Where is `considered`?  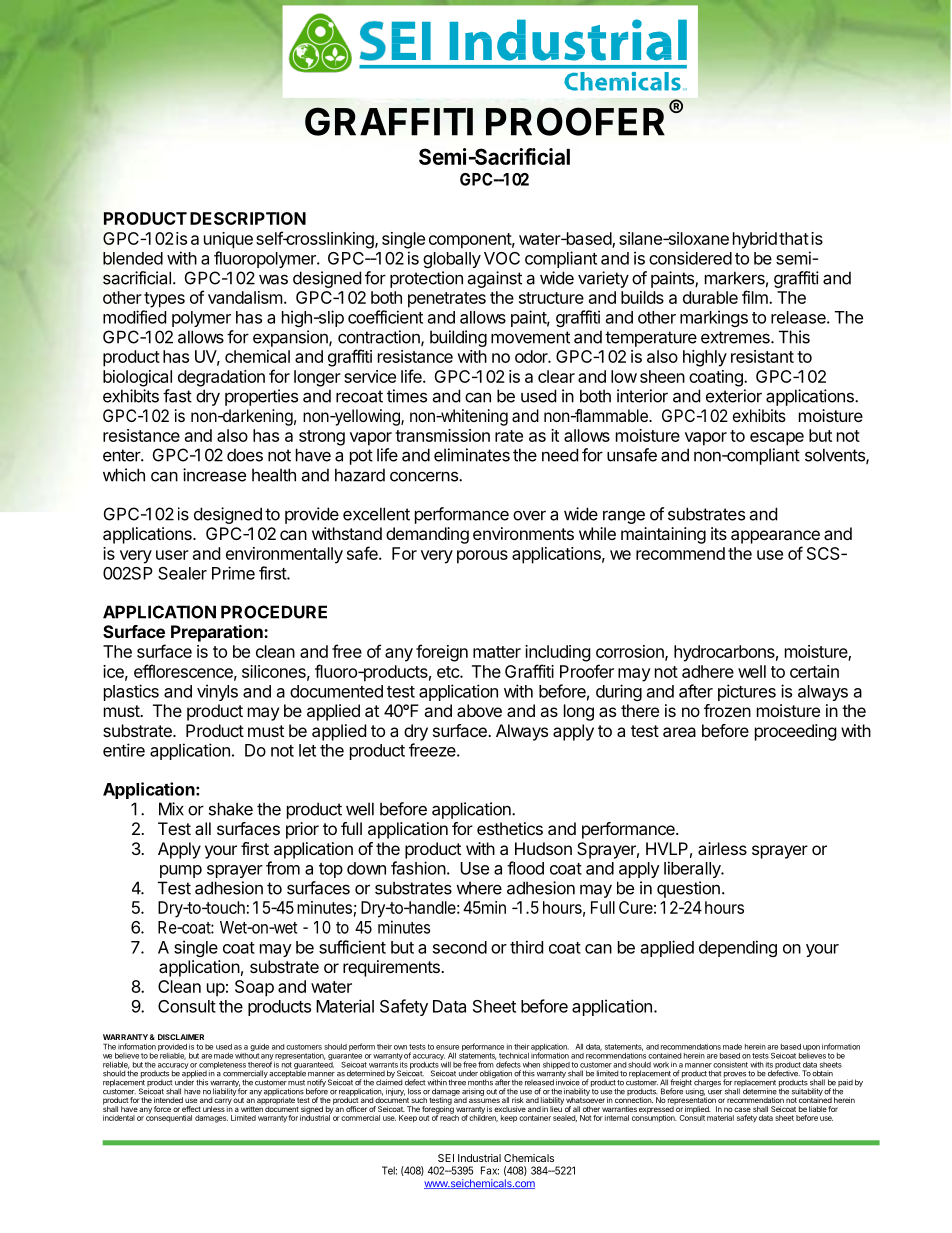
considered is located at coordinates (690, 258).
